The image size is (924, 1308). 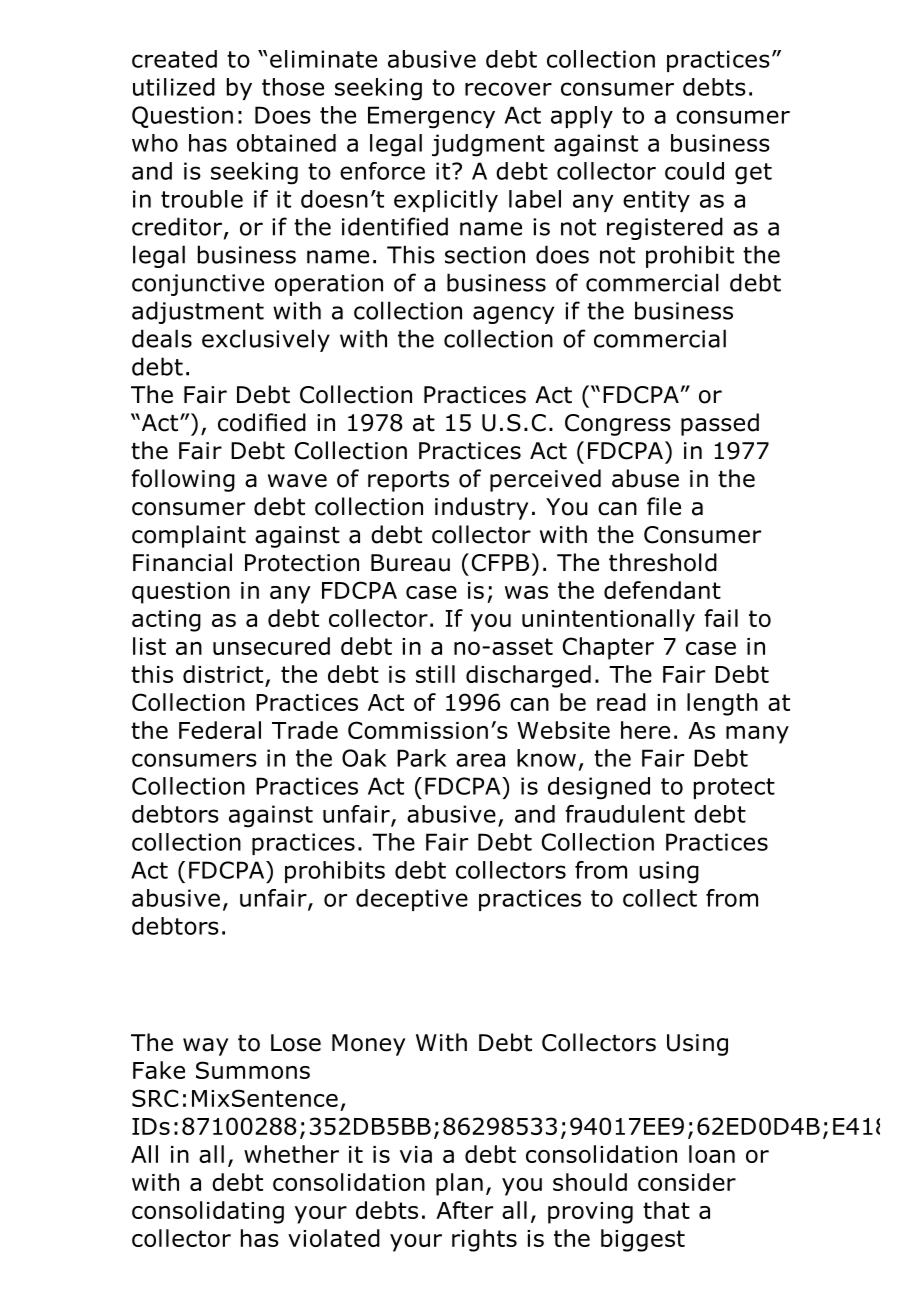 I want to click on fail, so click(x=721, y=618).
